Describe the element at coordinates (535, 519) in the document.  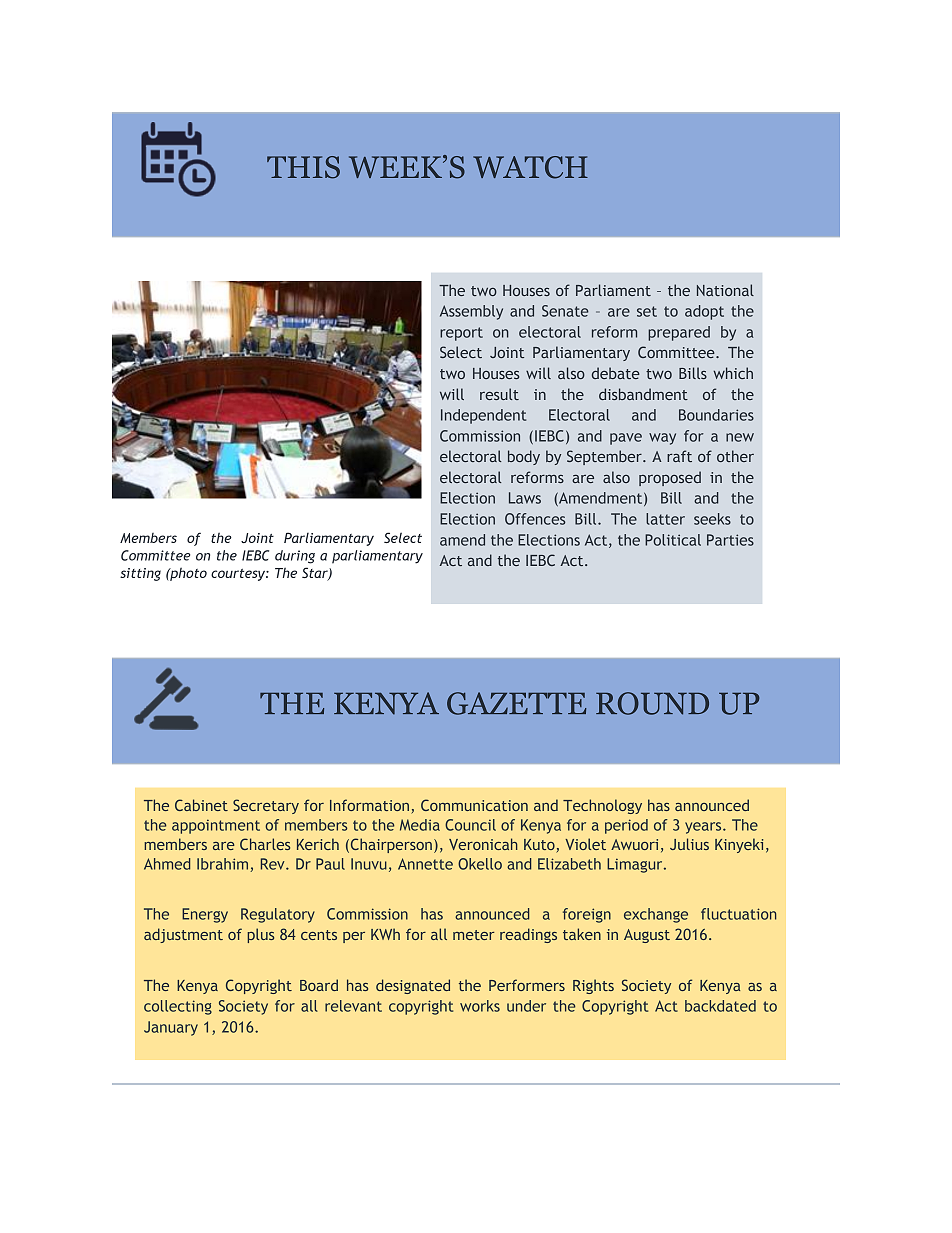
I see `Offences` at that location.
